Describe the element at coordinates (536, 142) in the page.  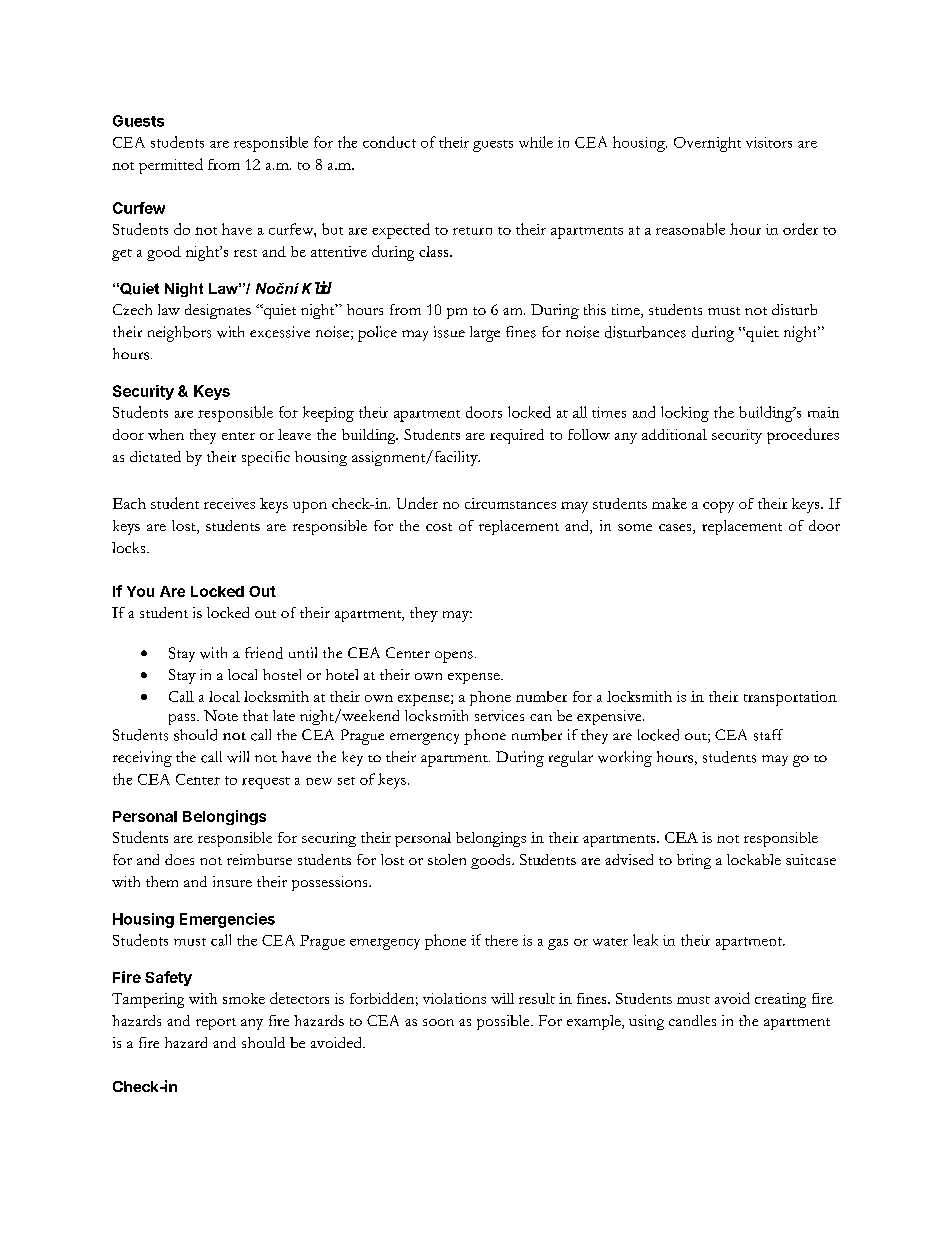
I see `while` at that location.
